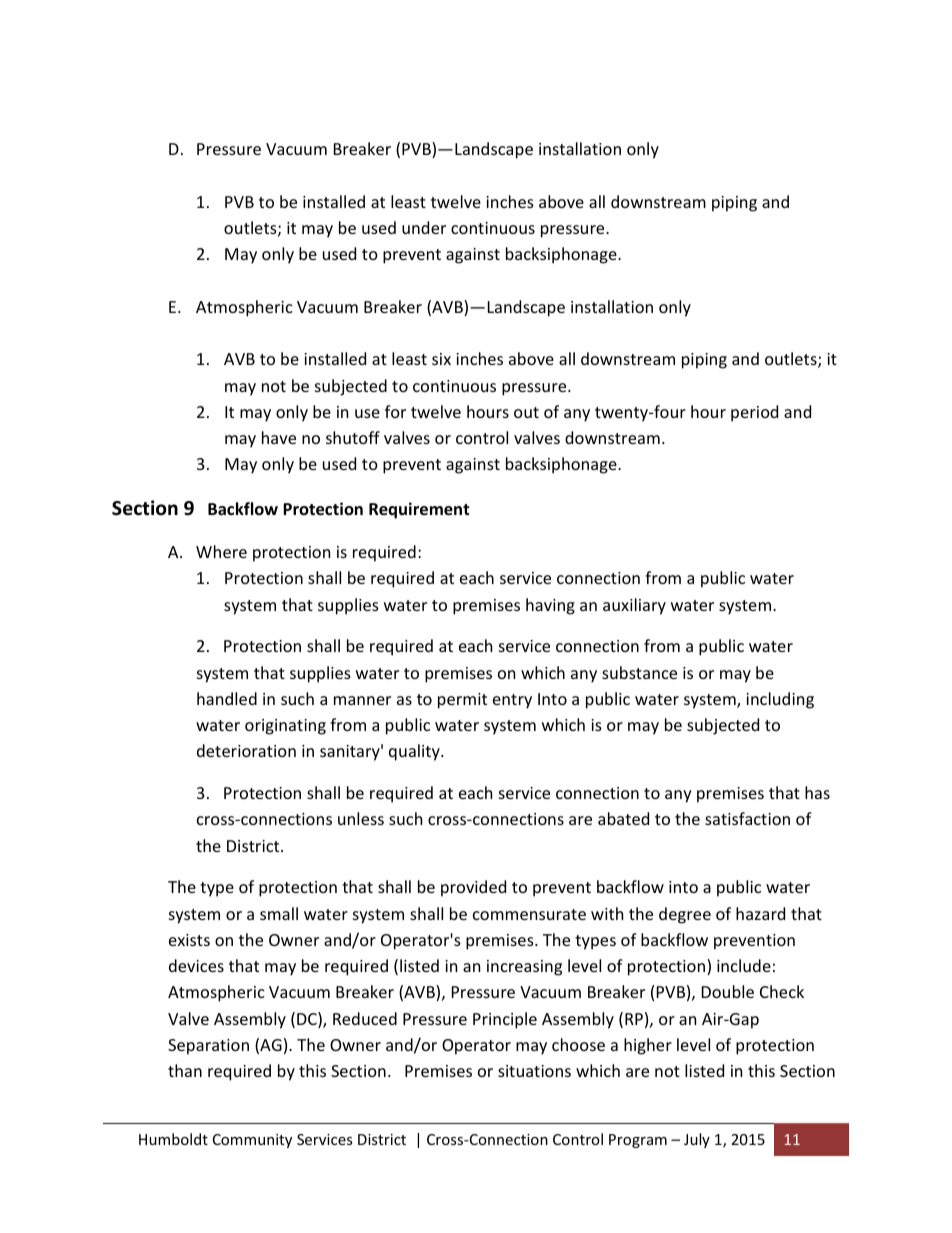 The height and width of the image is (1233, 952). I want to click on six, so click(441, 359).
